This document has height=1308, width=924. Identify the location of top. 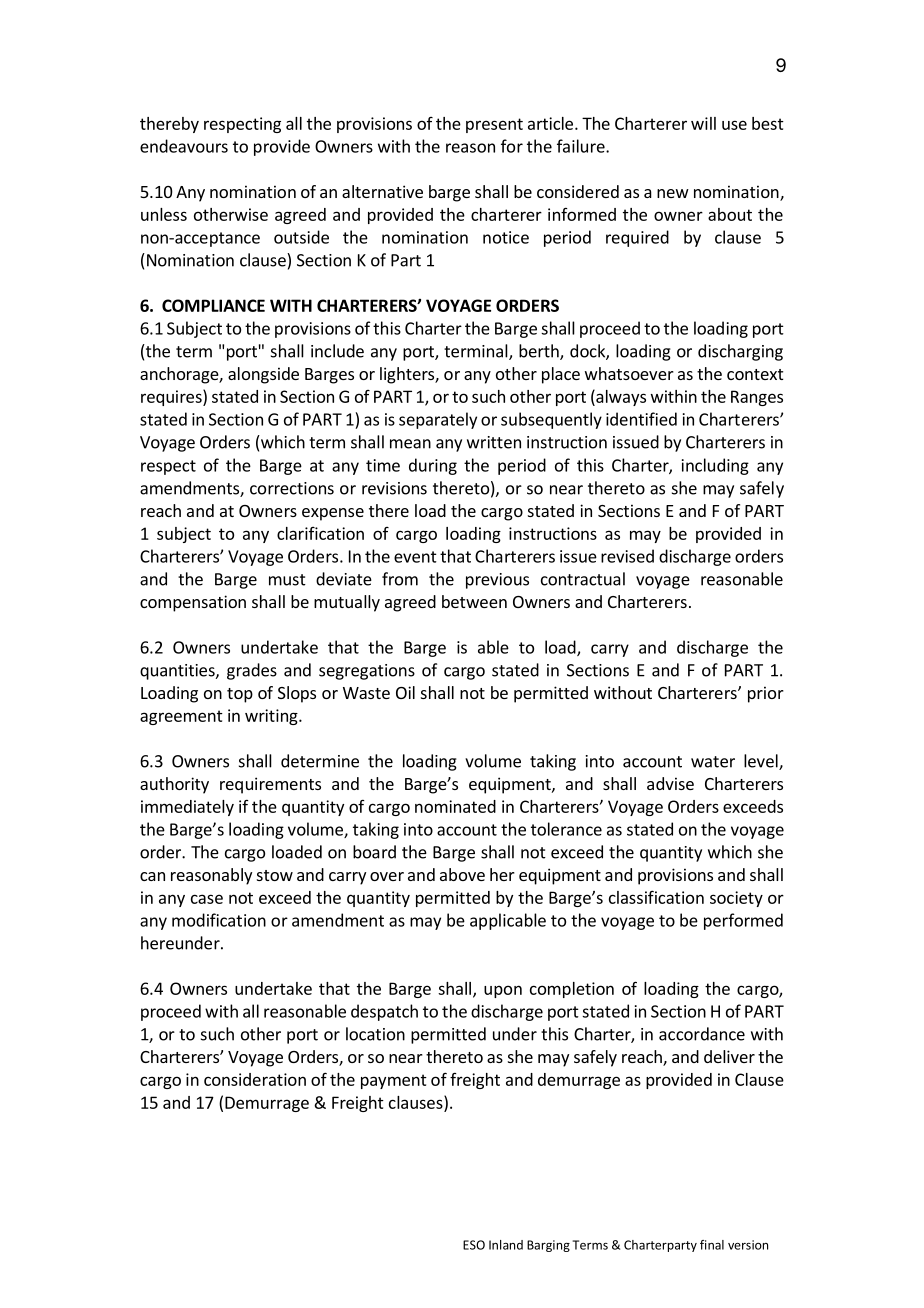
(240, 695).
